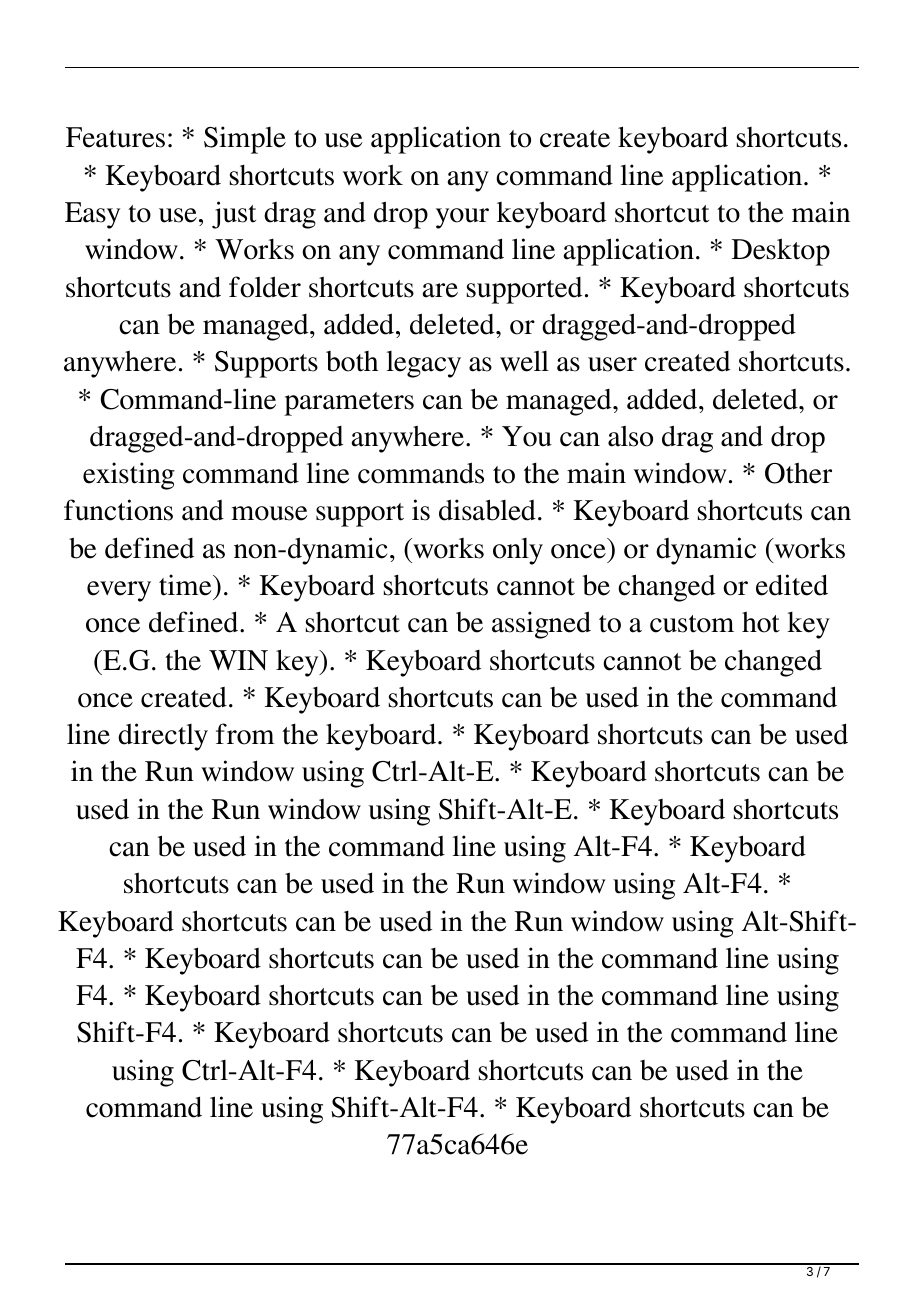 This image has height=1308, width=924. Describe the element at coordinates (349, 404) in the image. I see `parameters` at that location.
